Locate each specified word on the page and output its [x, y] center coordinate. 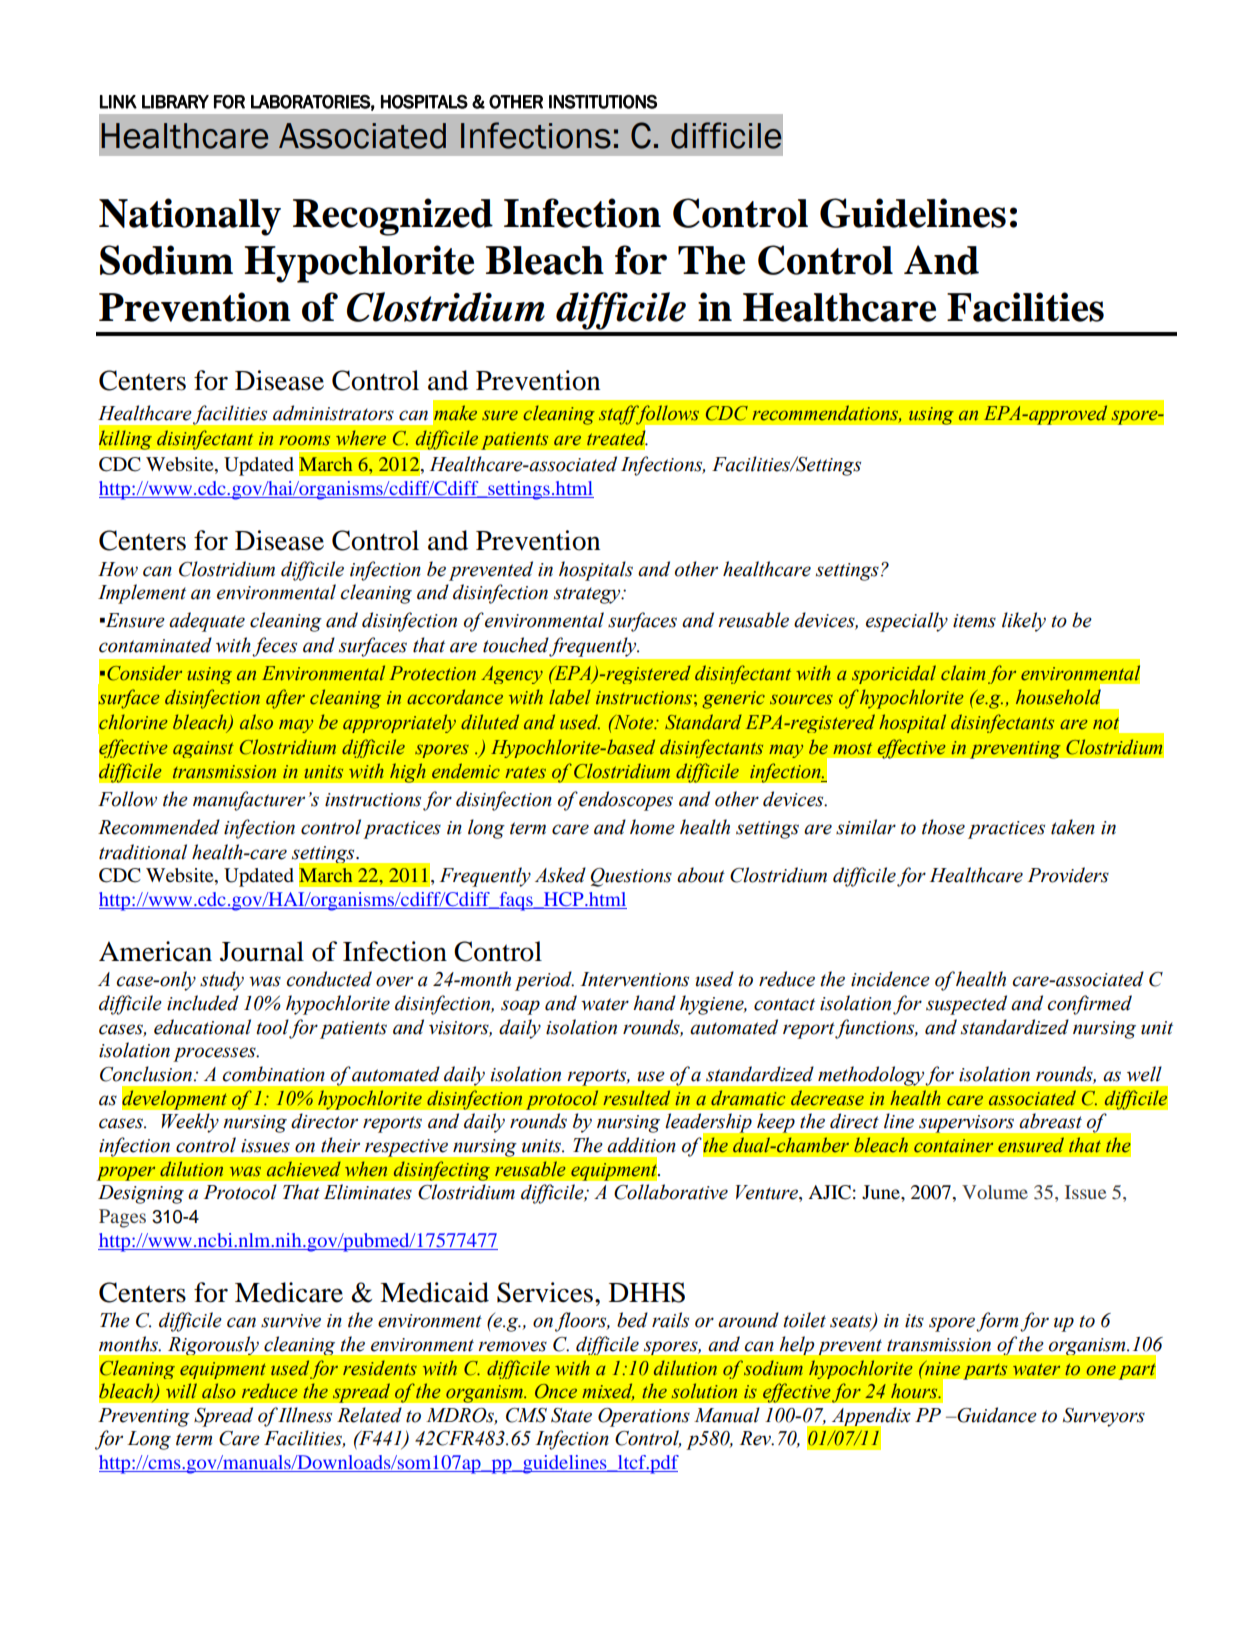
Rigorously [213, 1345]
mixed [608, 1392]
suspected [966, 1005]
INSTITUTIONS [603, 102]
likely [1024, 622]
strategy [588, 595]
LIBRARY [175, 102]
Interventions [634, 979]
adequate [207, 622]
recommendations [826, 414]
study [222, 981]
